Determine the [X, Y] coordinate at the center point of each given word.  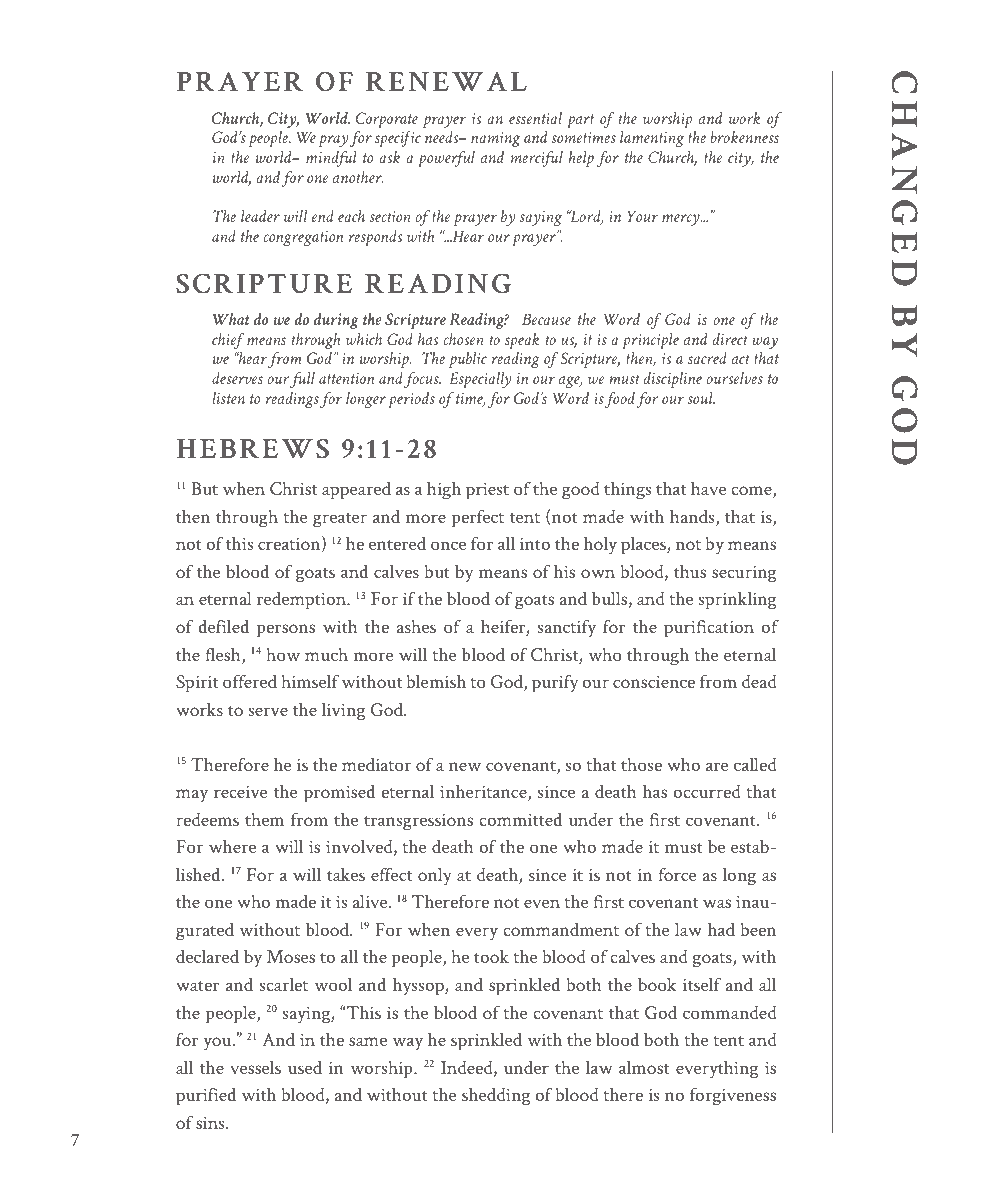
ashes [416, 626]
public [468, 360]
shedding [496, 1097]
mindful [331, 159]
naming [495, 139]
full [302, 380]
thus [690, 571]
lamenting [652, 139]
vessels [255, 1067]
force [677, 874]
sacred [707, 358]
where [232, 846]
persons [286, 631]
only [435, 876]
